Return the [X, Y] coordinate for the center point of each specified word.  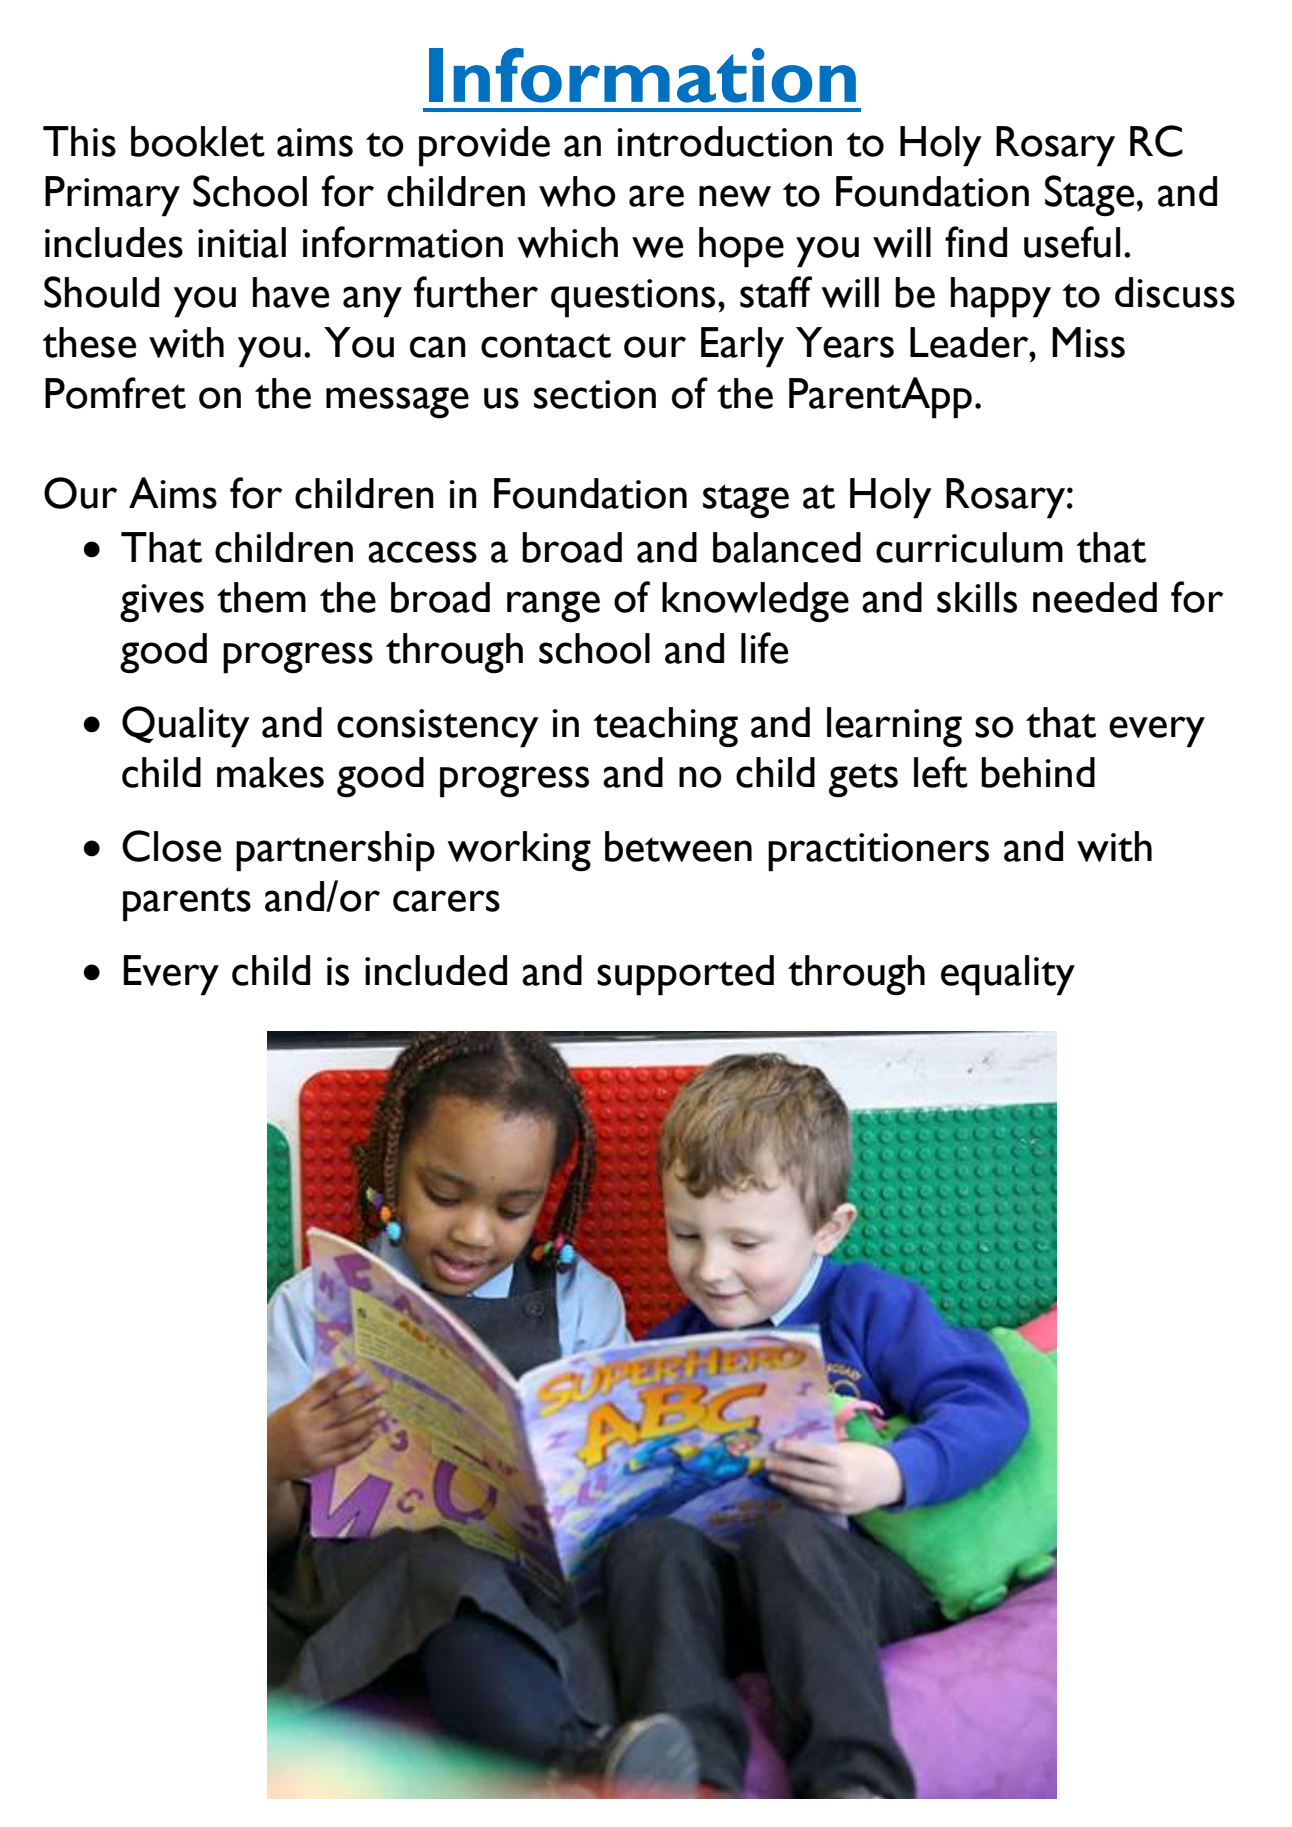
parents [187, 904]
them [261, 597]
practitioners [878, 852]
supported [685, 975]
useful [1072, 242]
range [553, 607]
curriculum [969, 547]
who [577, 191]
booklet [198, 141]
